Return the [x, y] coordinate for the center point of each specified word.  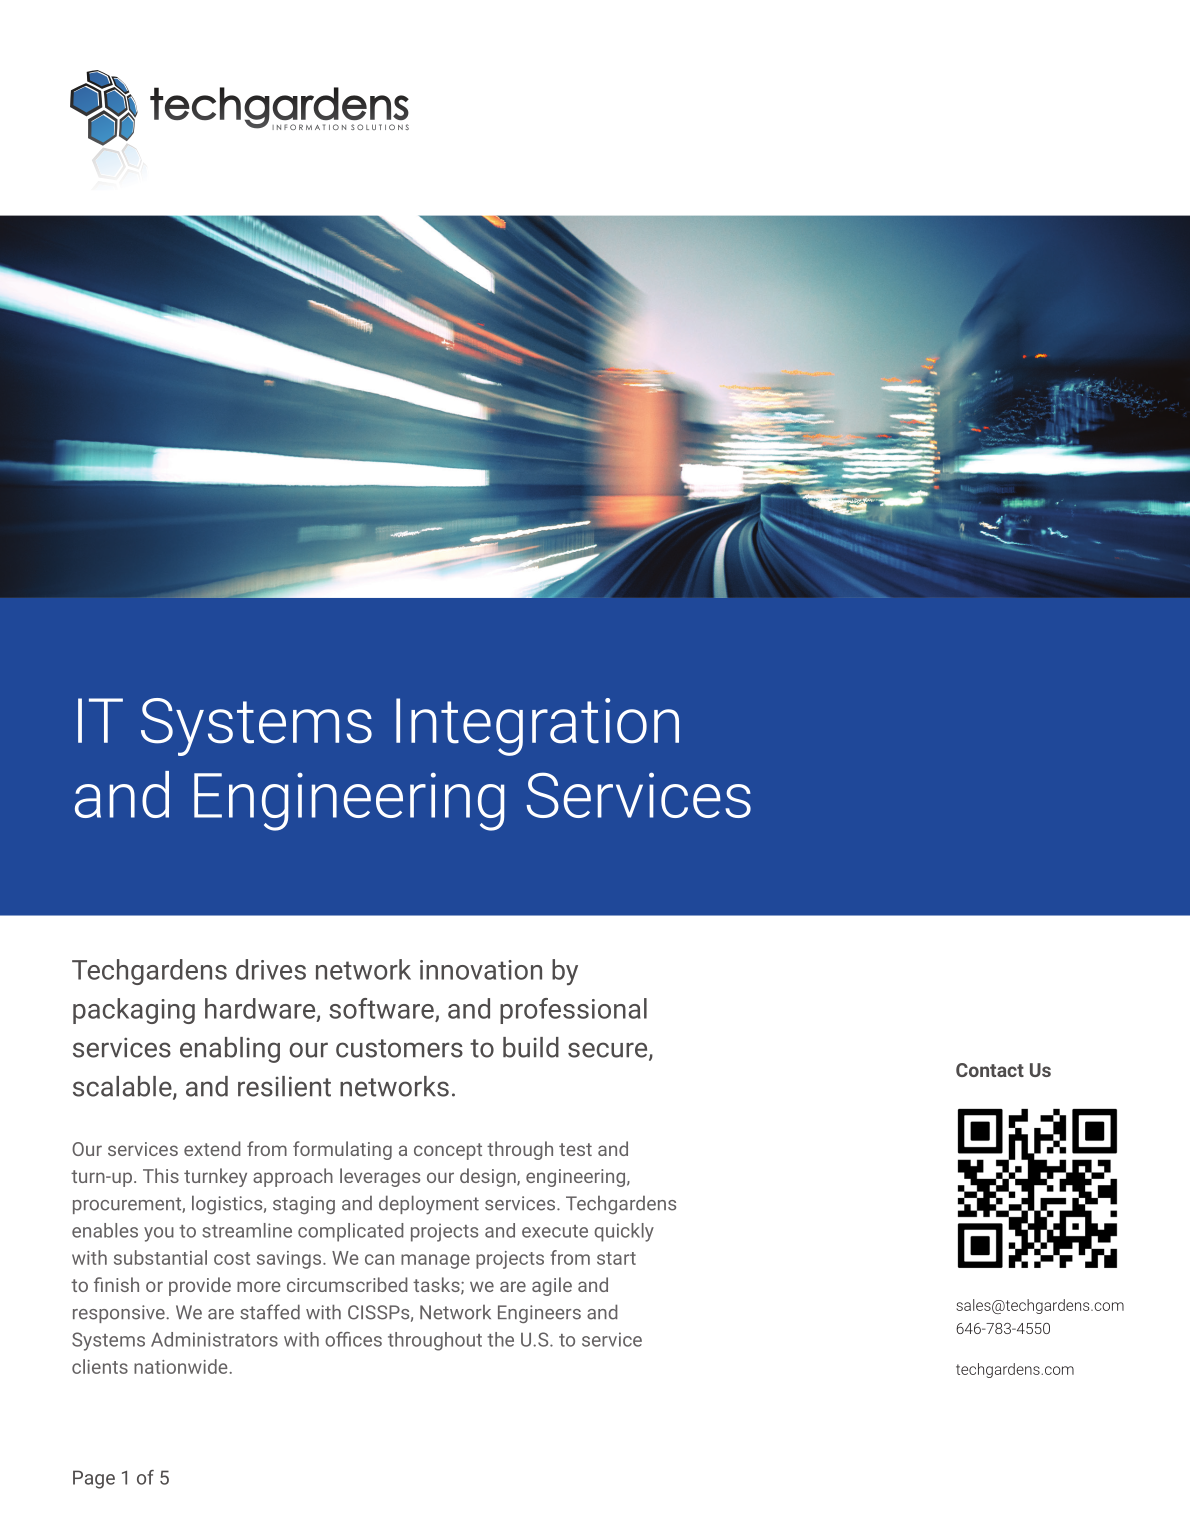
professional [573, 1011]
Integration [537, 727]
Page [94, 1479]
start [616, 1258]
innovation [481, 970]
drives [271, 969]
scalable [123, 1087]
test [575, 1149]
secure [609, 1051]
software [382, 1009]
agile [552, 1286]
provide [200, 1286]
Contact [990, 1070]
